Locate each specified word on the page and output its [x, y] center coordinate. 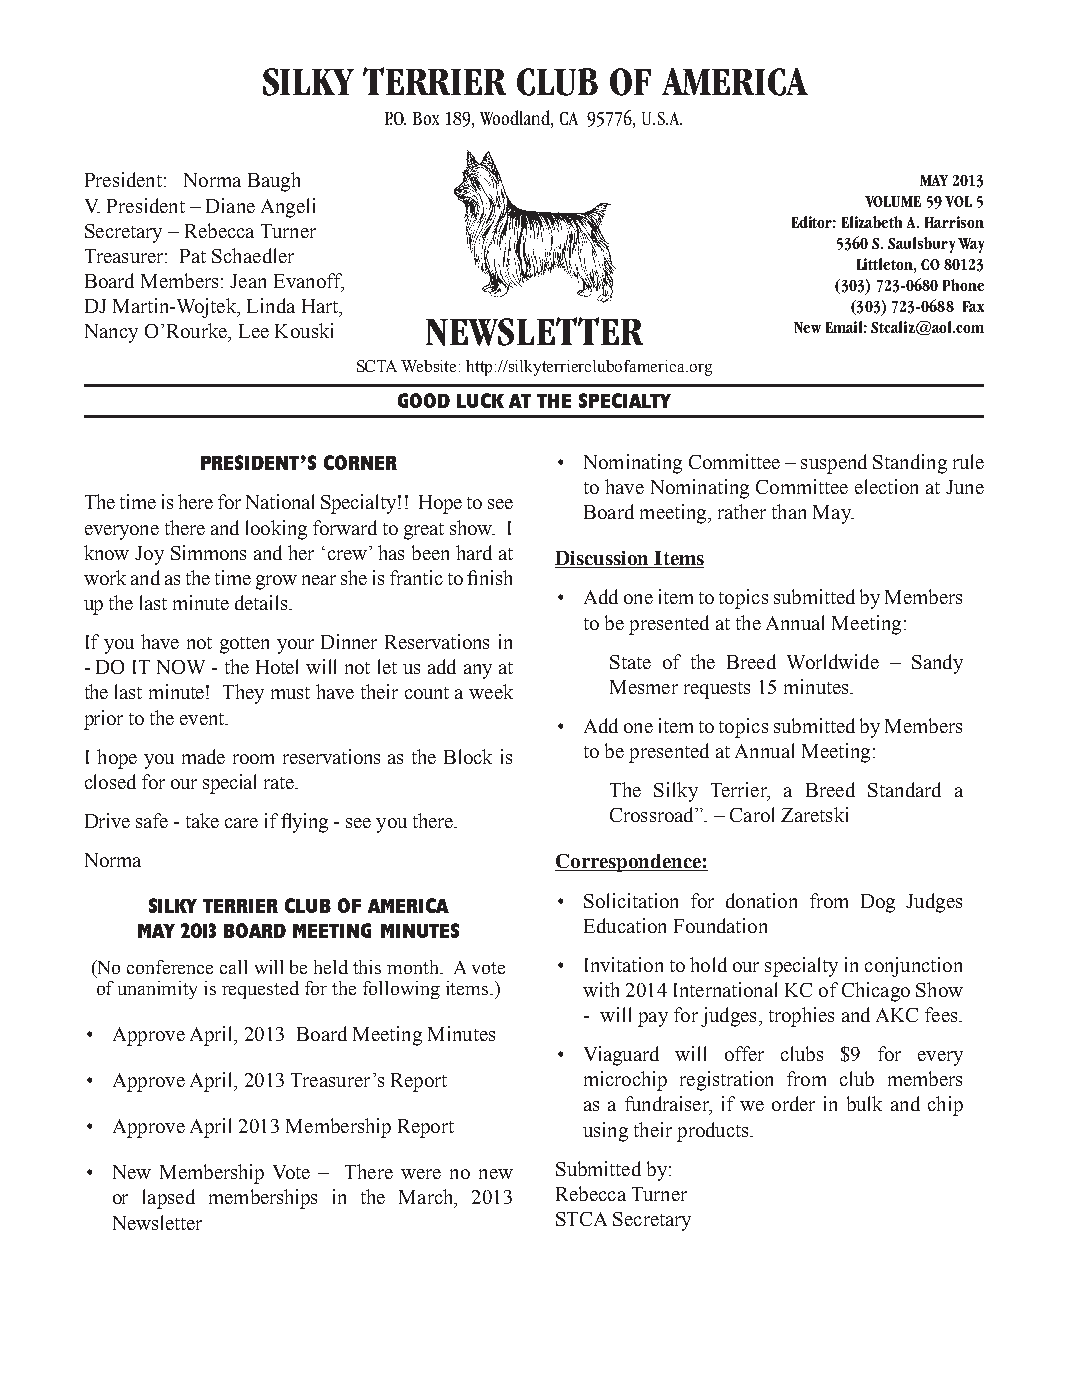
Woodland [516, 118]
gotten [244, 645]
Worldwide [833, 661]
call [233, 967]
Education [625, 925]
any [478, 671]
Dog [878, 903]
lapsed [169, 1199]
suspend [834, 464]
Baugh [274, 182]
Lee [254, 331]
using [605, 1132]
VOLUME [893, 201]
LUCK [480, 400]
